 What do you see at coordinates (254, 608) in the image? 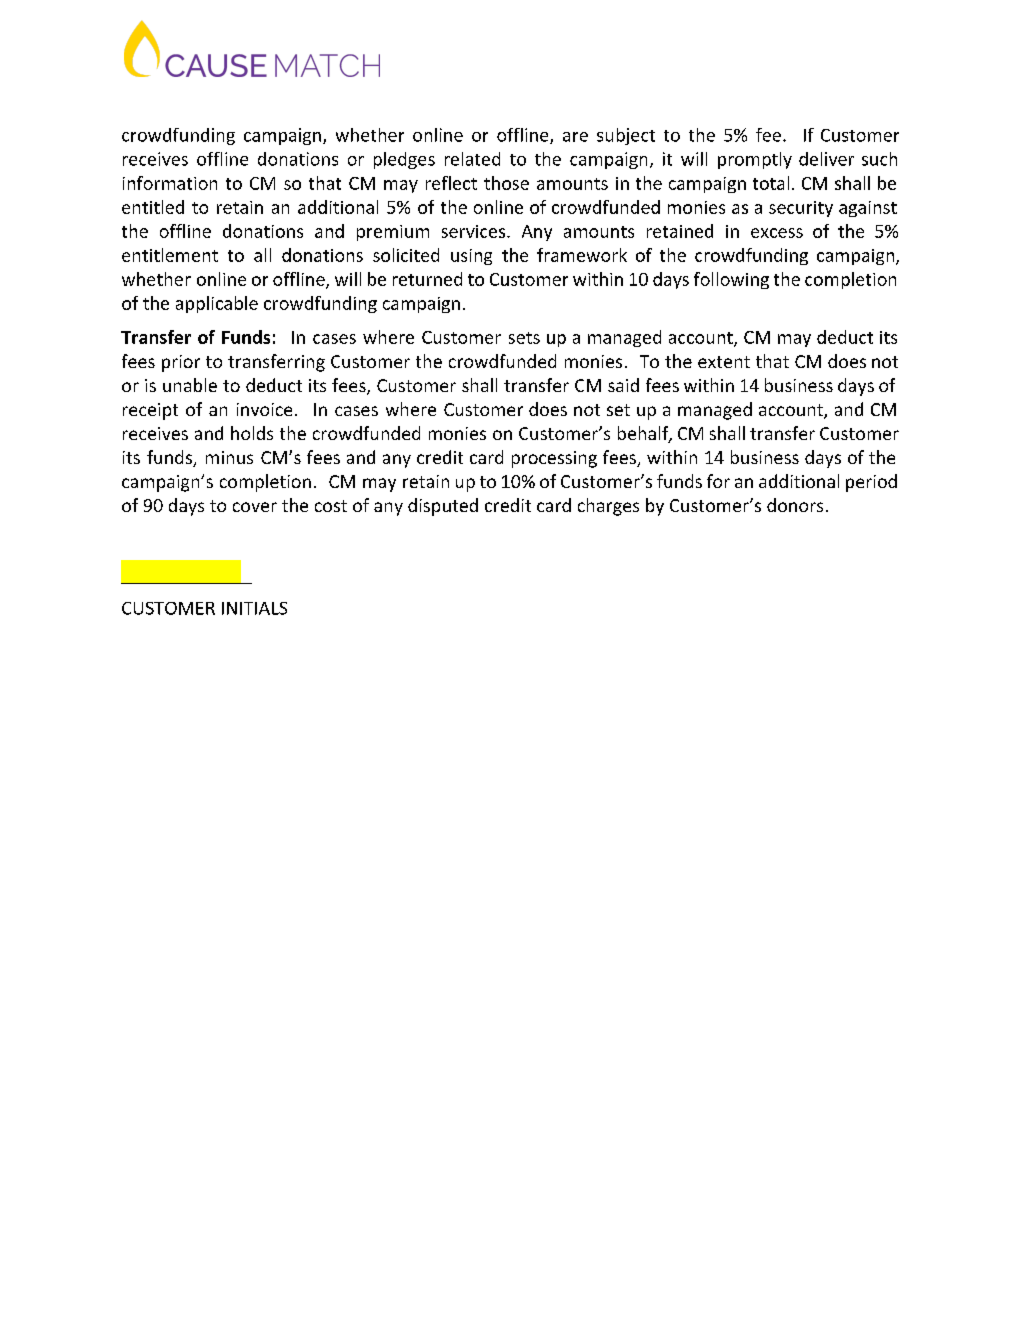
I see `INITIALS` at bounding box center [254, 608].
